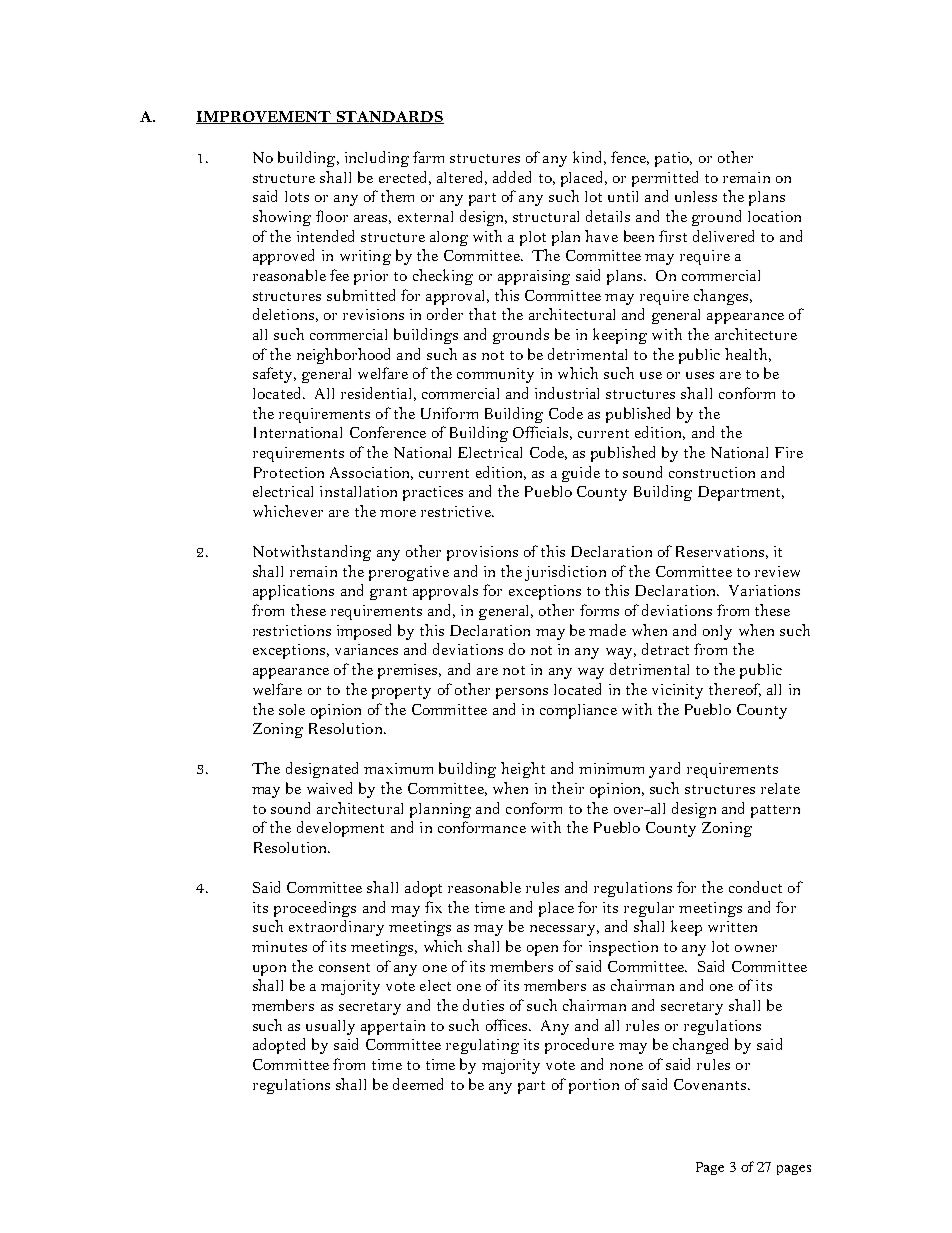 The image size is (952, 1233). What do you see at coordinates (568, 788) in the screenshot?
I see `their` at bounding box center [568, 788].
